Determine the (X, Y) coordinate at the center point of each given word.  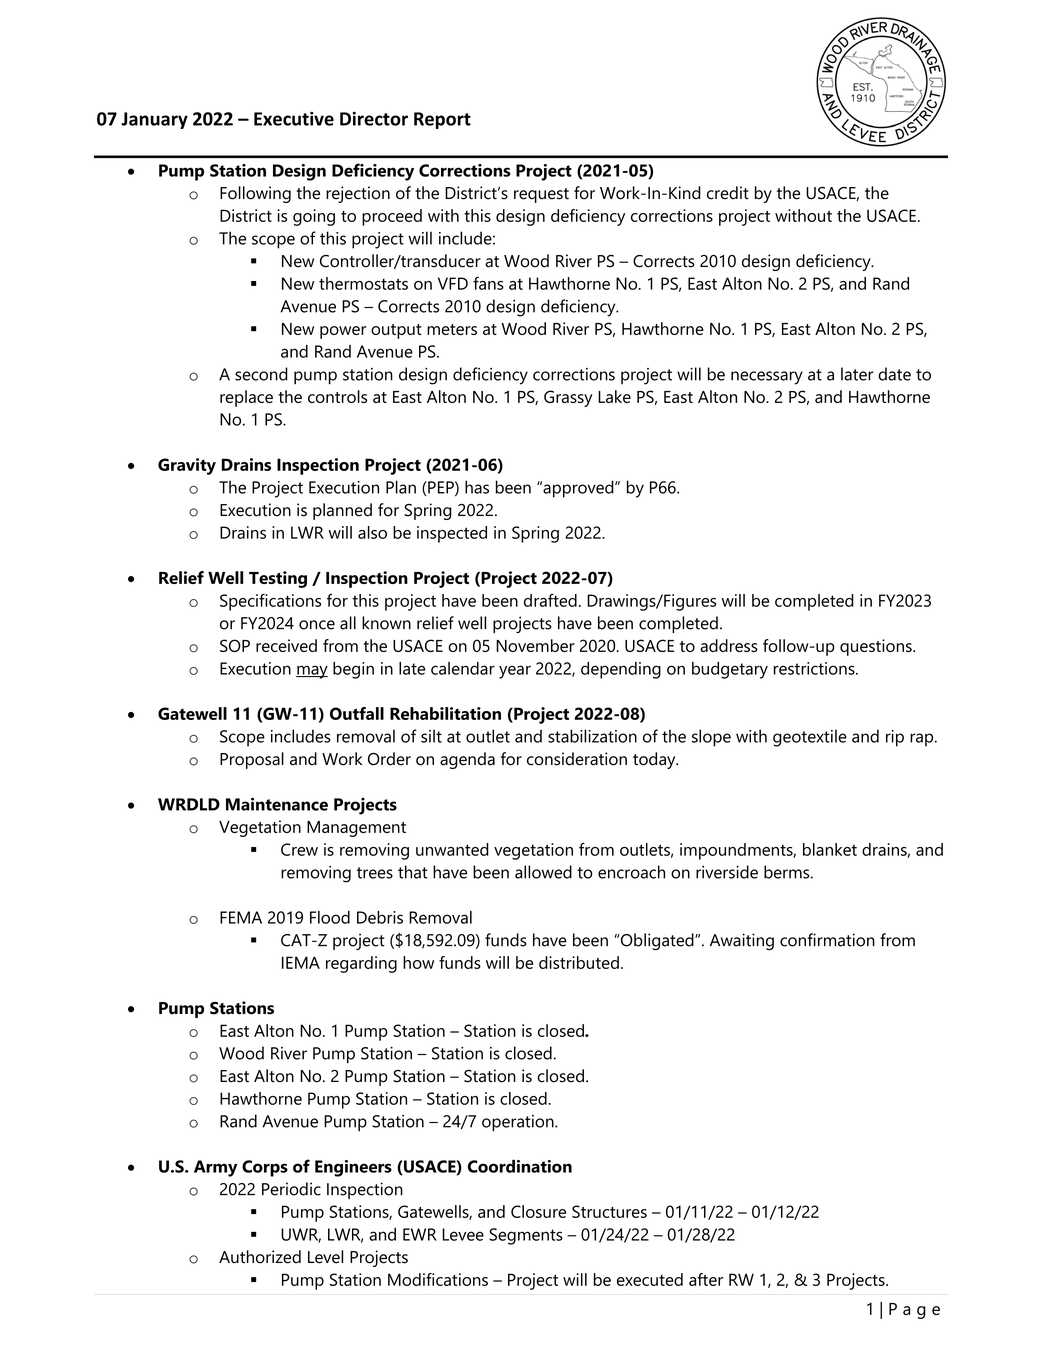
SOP (235, 645)
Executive (294, 119)
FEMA (241, 917)
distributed (579, 962)
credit (728, 193)
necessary (767, 378)
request (541, 195)
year (515, 672)
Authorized (260, 1257)
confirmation (827, 940)
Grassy (568, 398)
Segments (526, 1236)
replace (246, 398)
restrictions (815, 668)
